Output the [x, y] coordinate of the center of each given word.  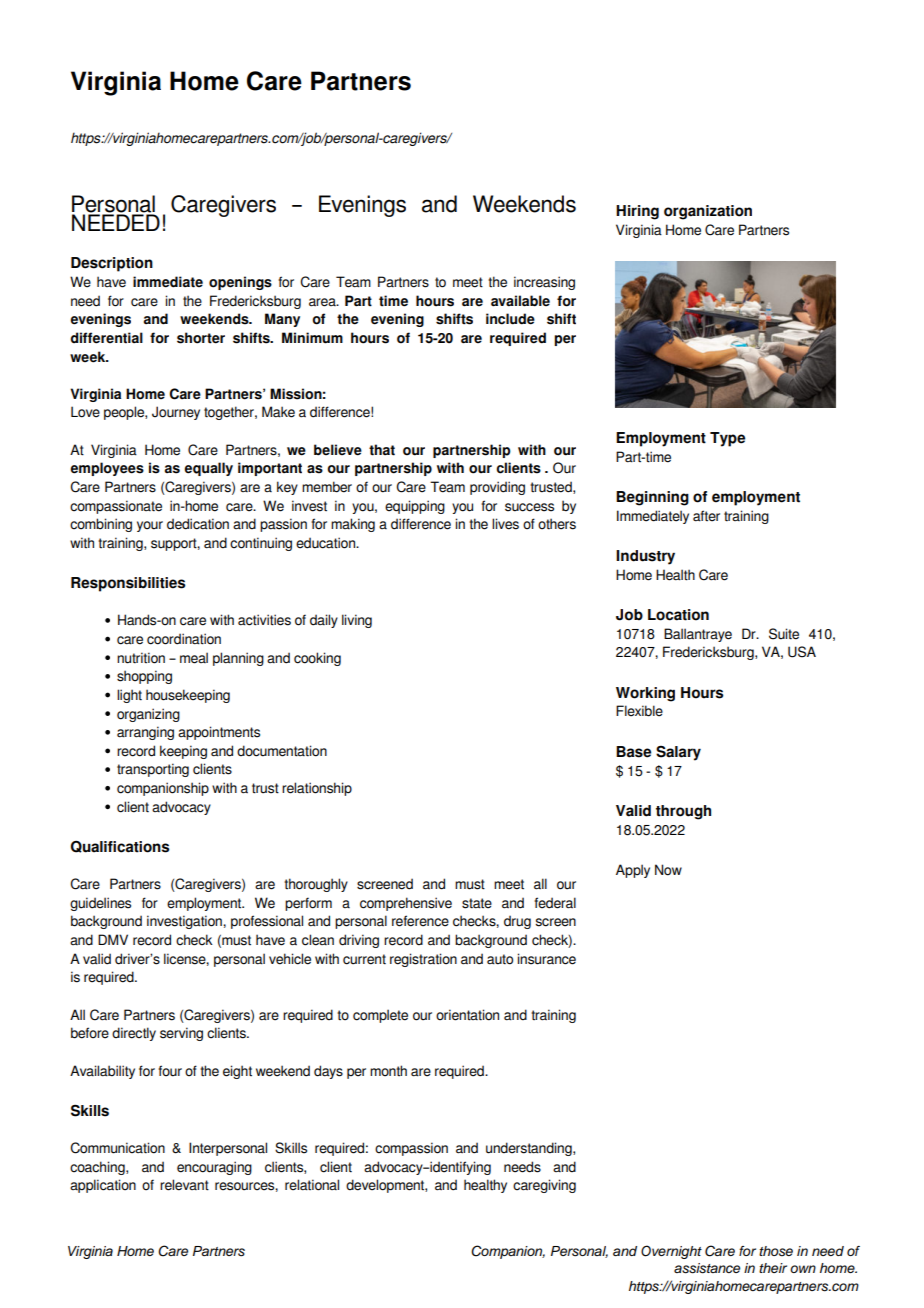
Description [112, 264]
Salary [678, 753]
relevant [184, 1185]
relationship [317, 789]
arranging [145, 733]
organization [708, 212]
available [520, 301]
